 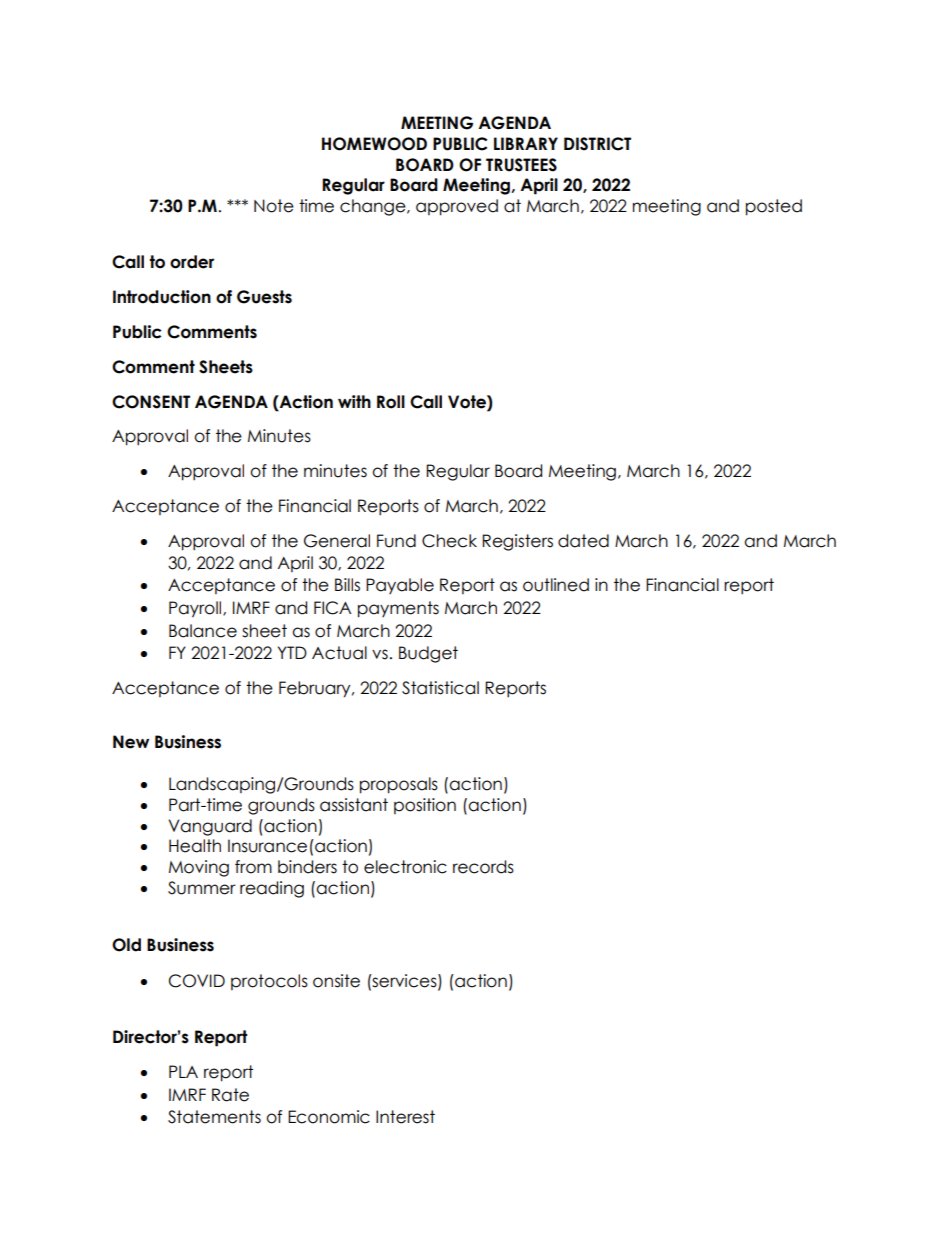 I want to click on outlined, so click(x=556, y=585).
